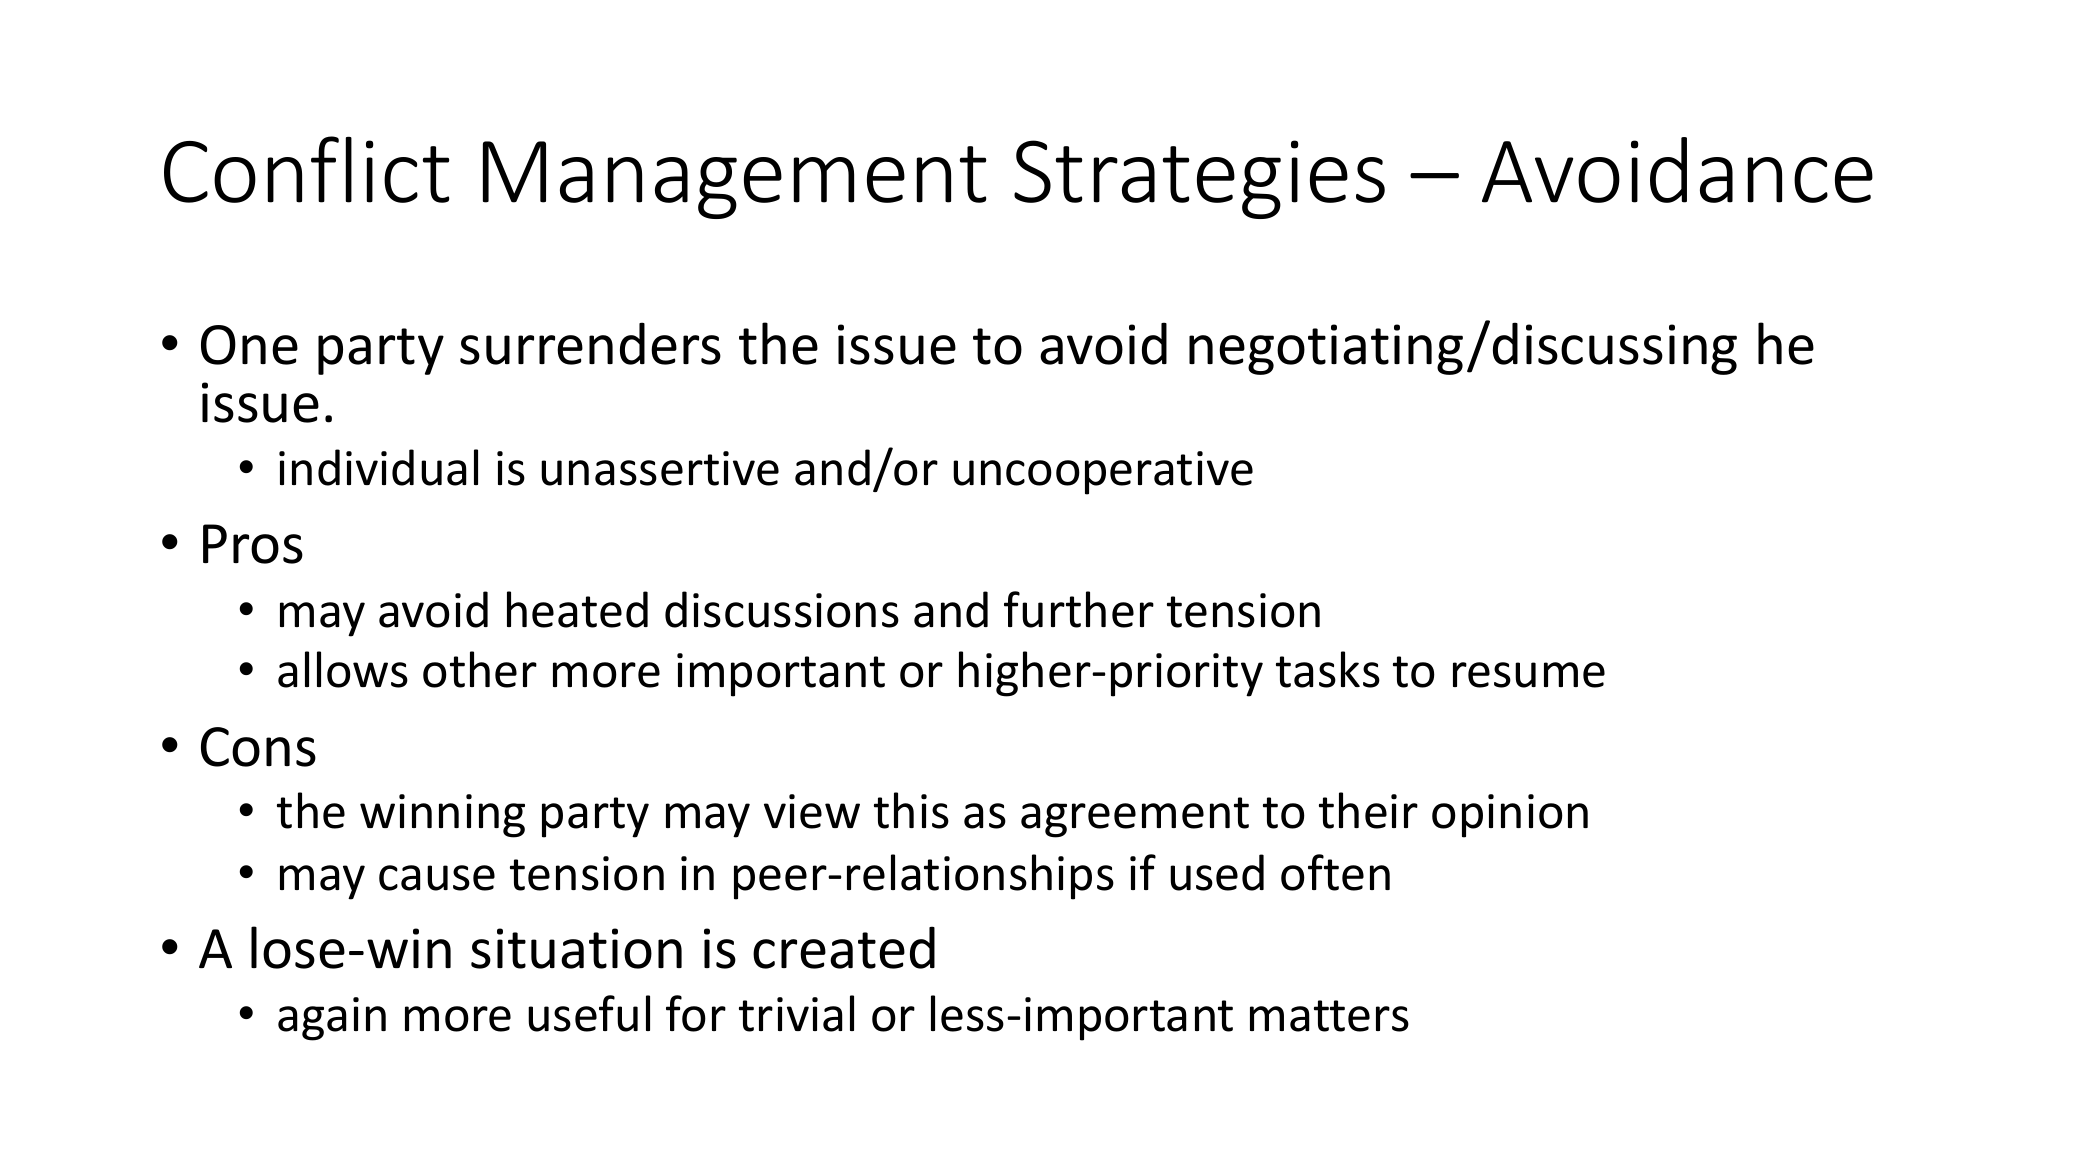  What do you see at coordinates (1103, 473) in the document?
I see `uncooperative` at bounding box center [1103, 473].
